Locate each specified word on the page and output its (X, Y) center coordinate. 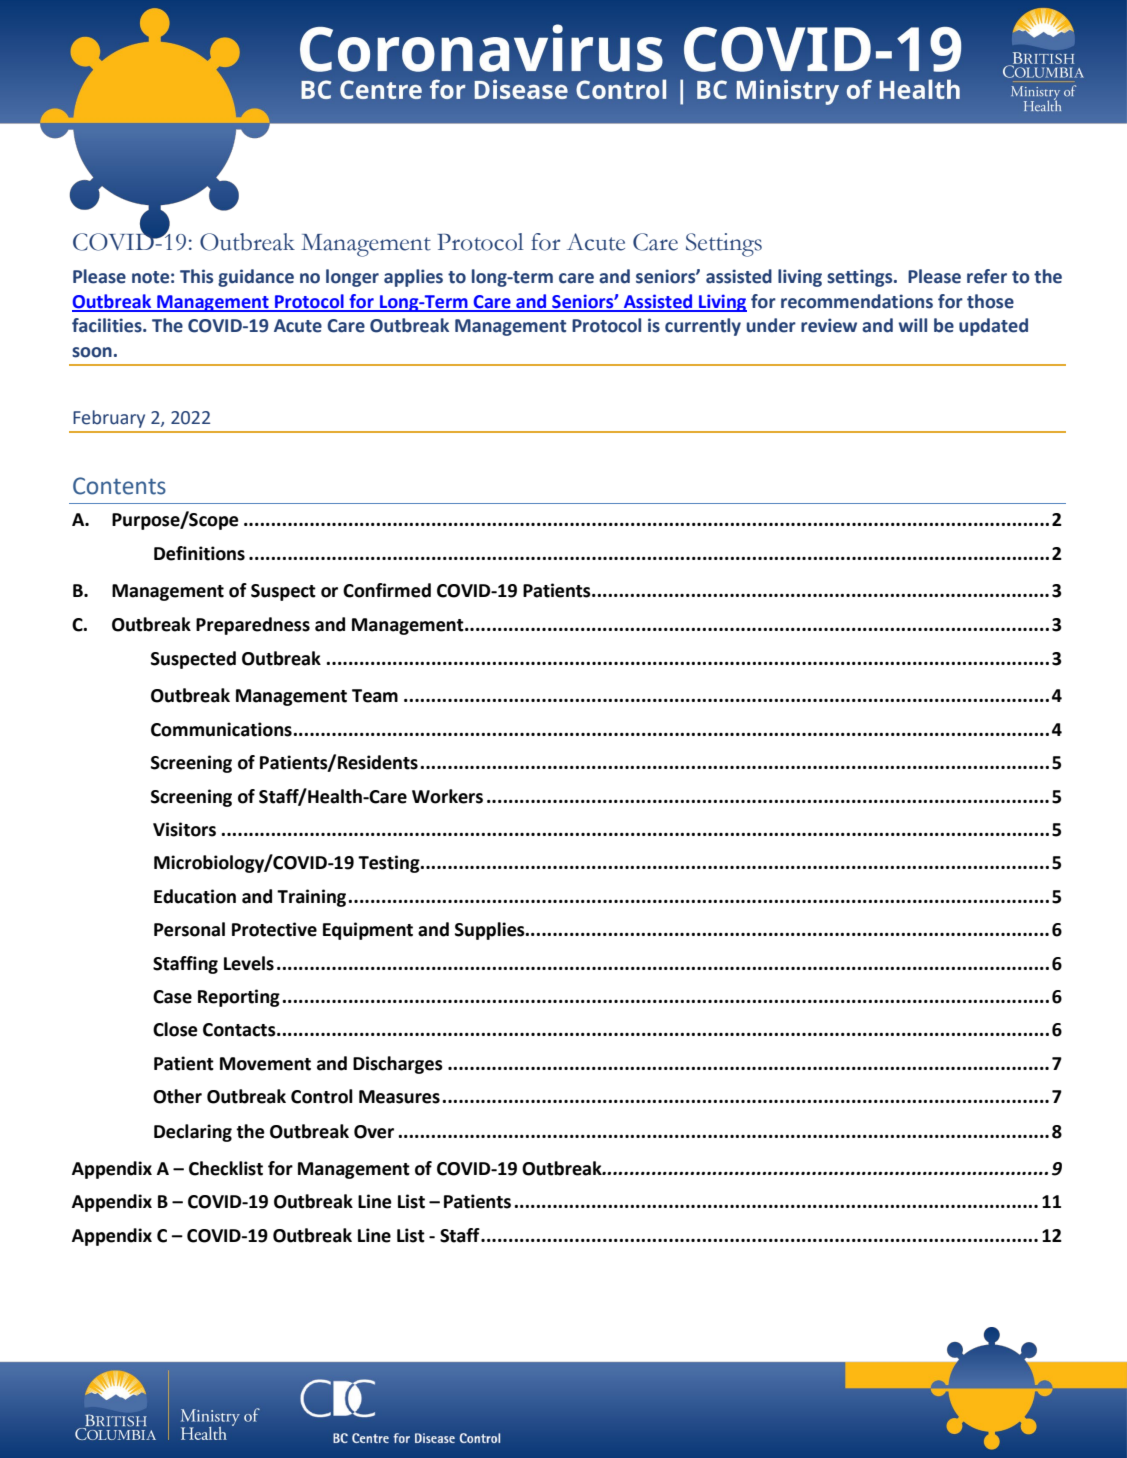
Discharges (398, 1065)
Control (322, 1096)
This (196, 276)
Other (177, 1096)
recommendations (857, 301)
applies (413, 278)
